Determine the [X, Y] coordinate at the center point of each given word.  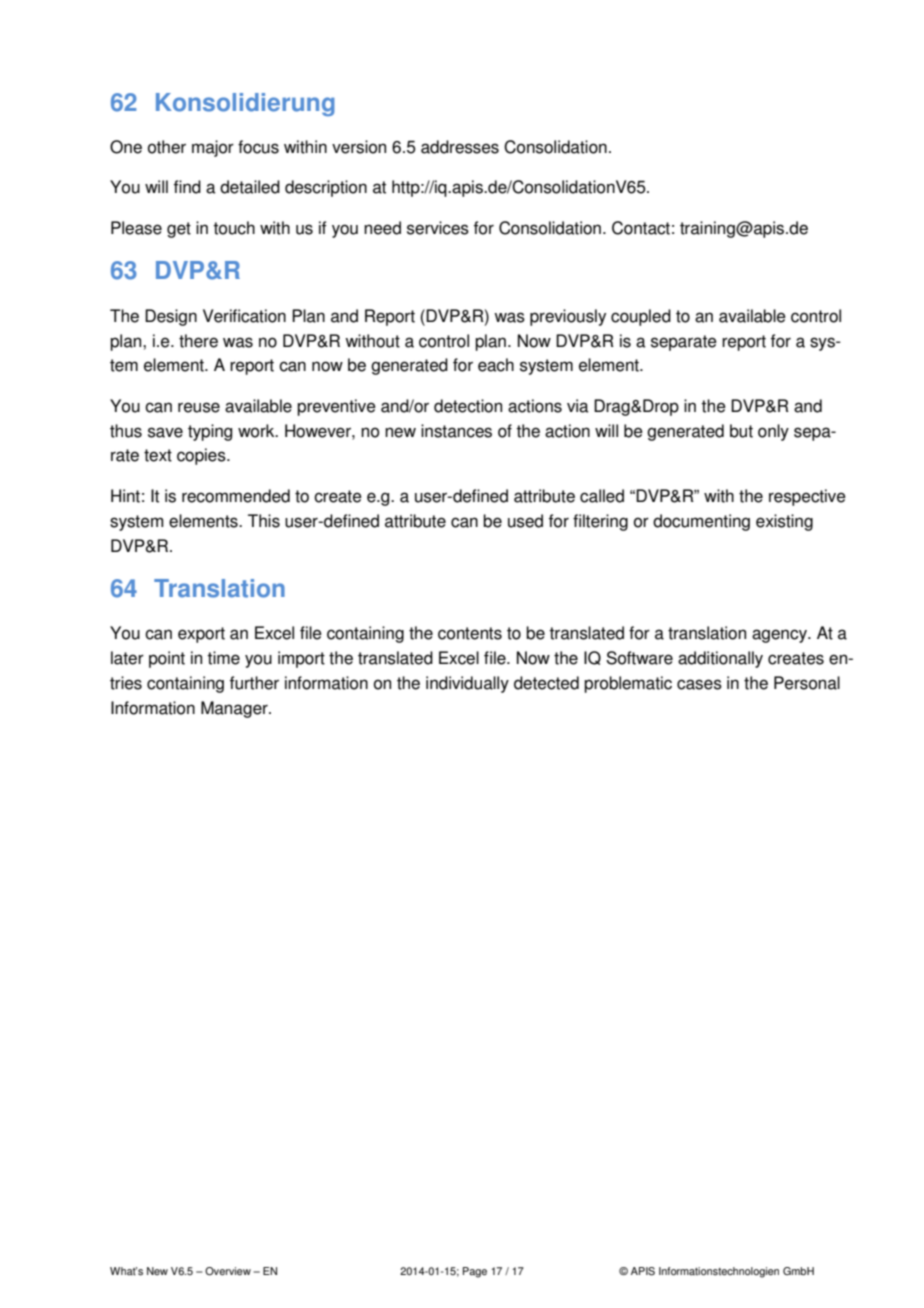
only [773, 432]
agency [780, 636]
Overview [228, 1271]
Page [475, 1272]
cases [699, 684]
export [201, 635]
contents [470, 633]
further [254, 683]
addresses [460, 147]
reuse [199, 407]
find [187, 187]
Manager [235, 709]
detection [468, 406]
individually [467, 684]
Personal [807, 683]
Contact [641, 228]
